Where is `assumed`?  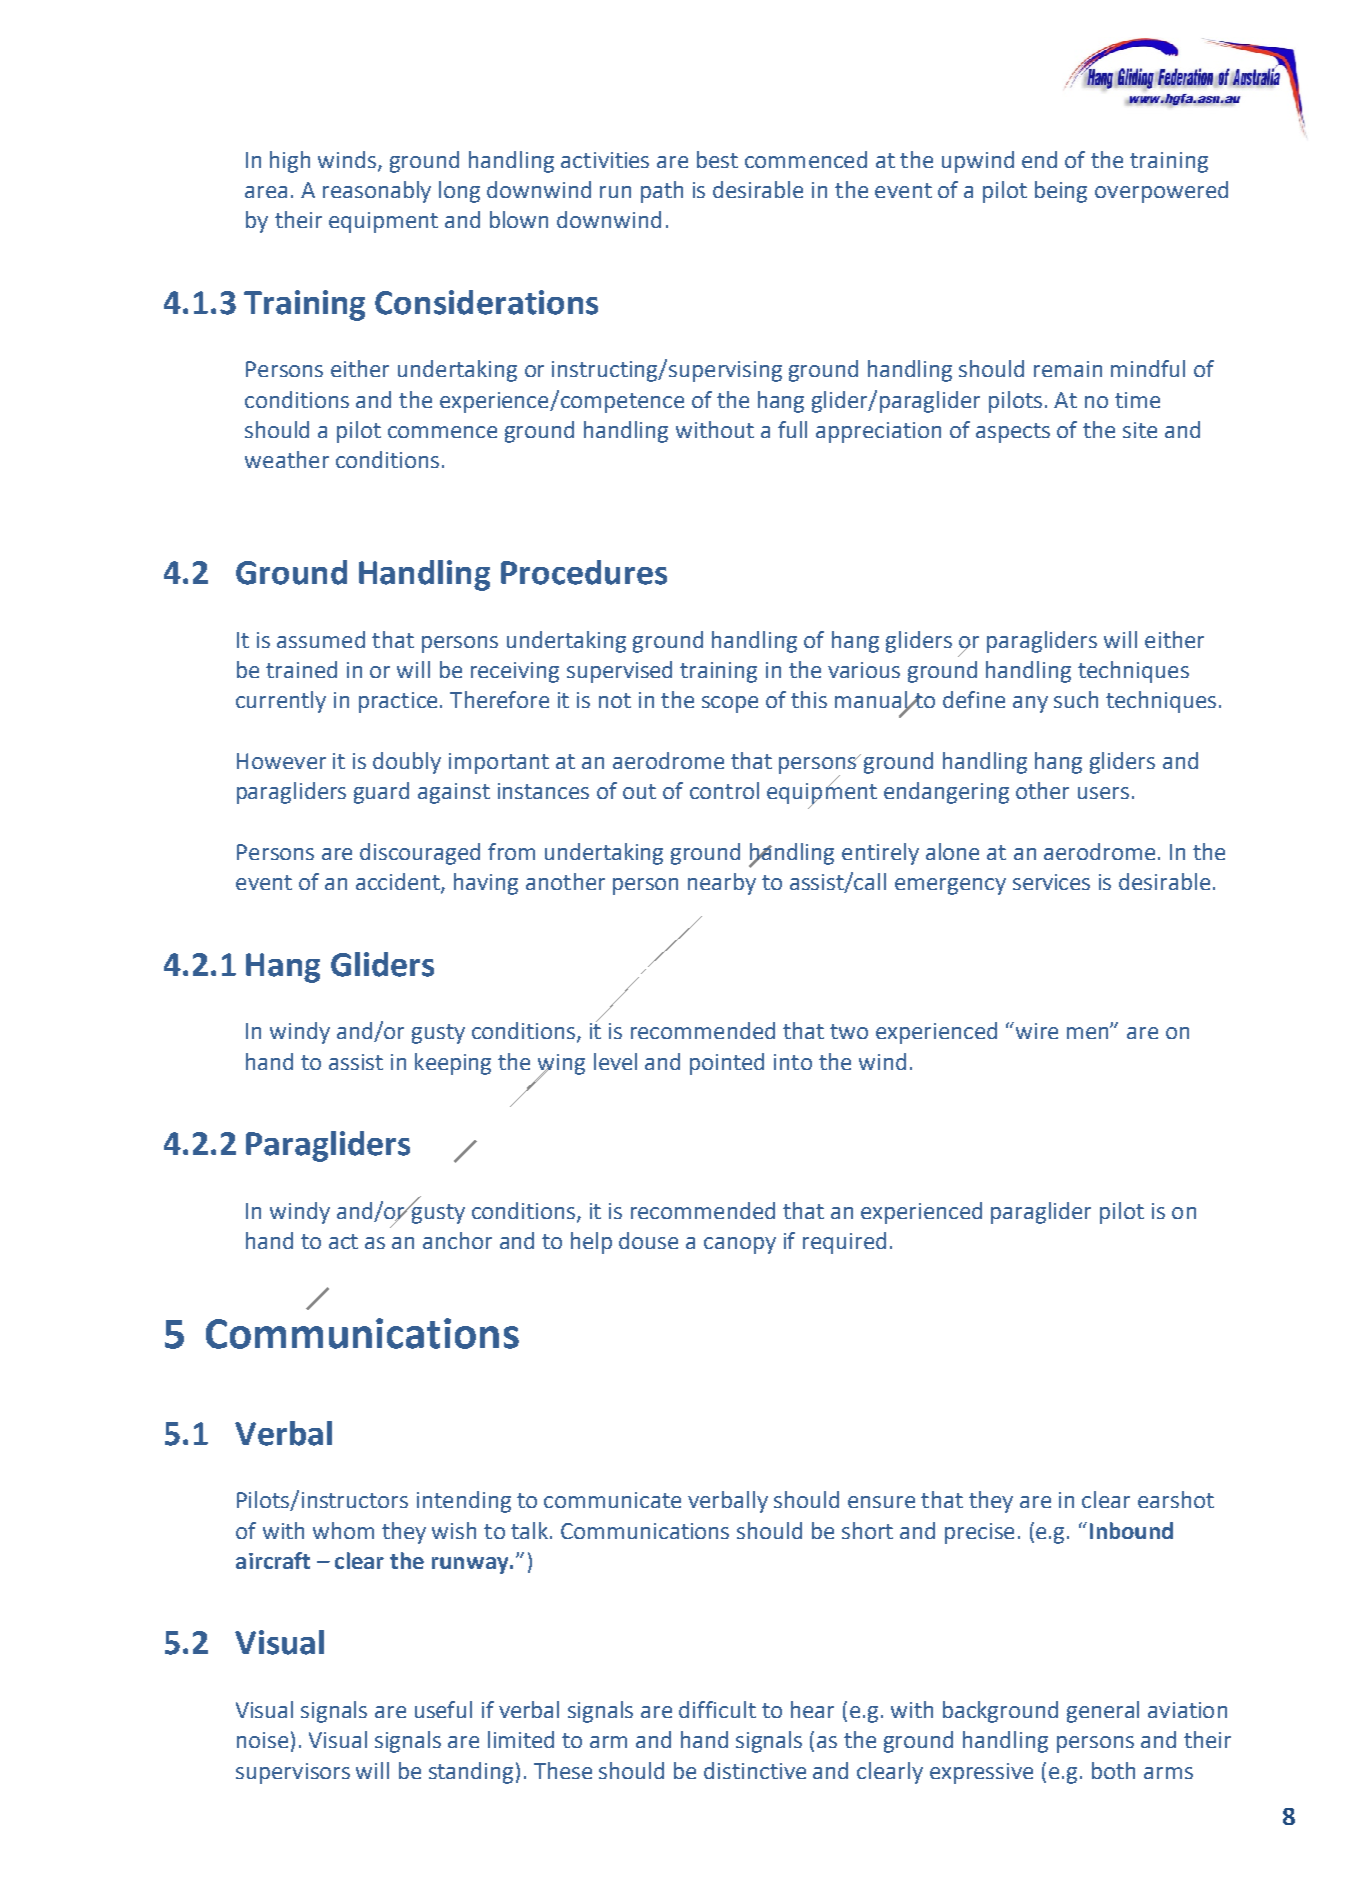 assumed is located at coordinates (321, 639).
